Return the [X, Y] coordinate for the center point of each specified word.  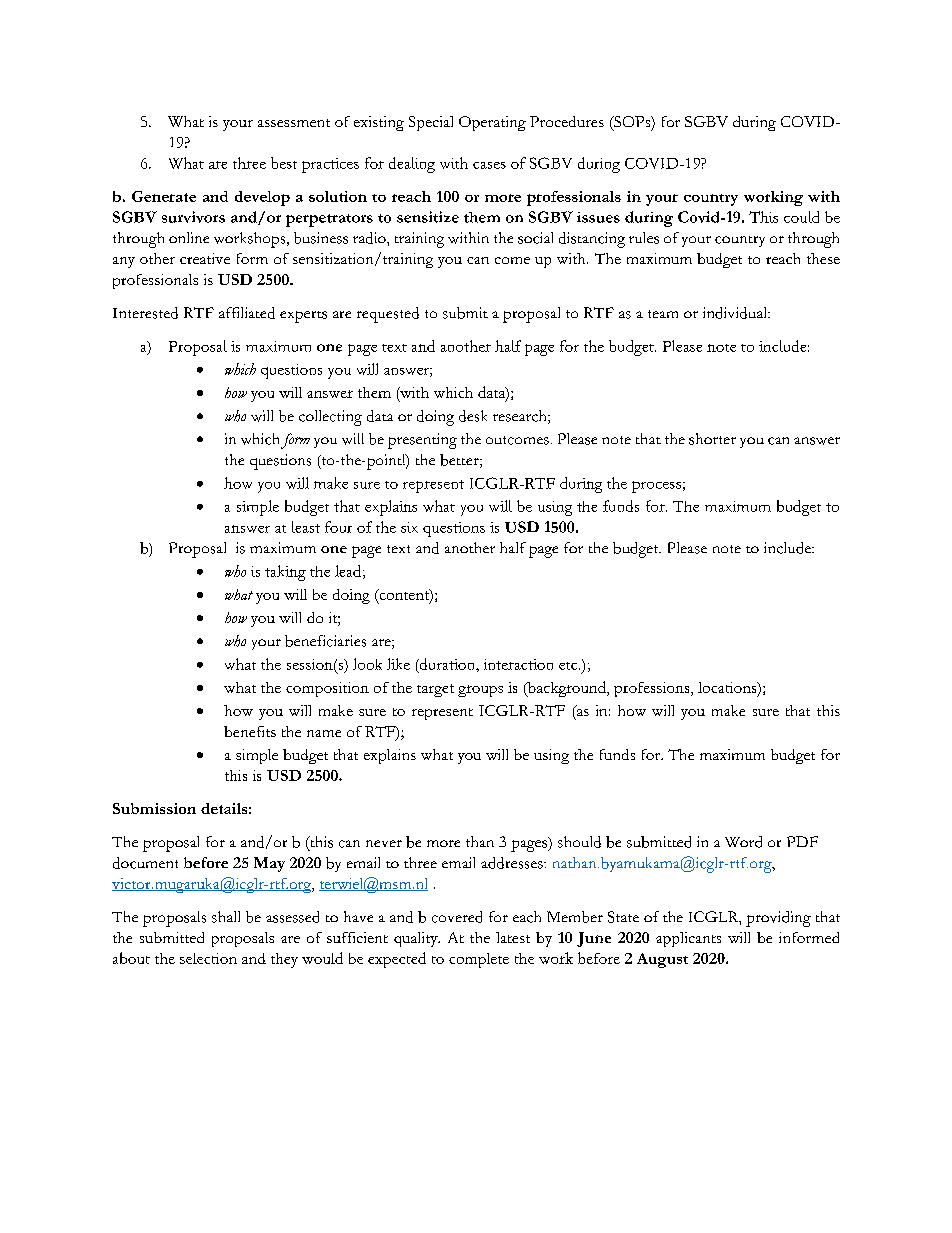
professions [653, 689]
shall [226, 917]
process [656, 487]
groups [480, 691]
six [409, 527]
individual [736, 313]
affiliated [247, 313]
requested [388, 315]
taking [285, 573]
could [801, 217]
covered [457, 917]
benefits [250, 731]
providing [778, 919]
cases [489, 165]
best [284, 163]
